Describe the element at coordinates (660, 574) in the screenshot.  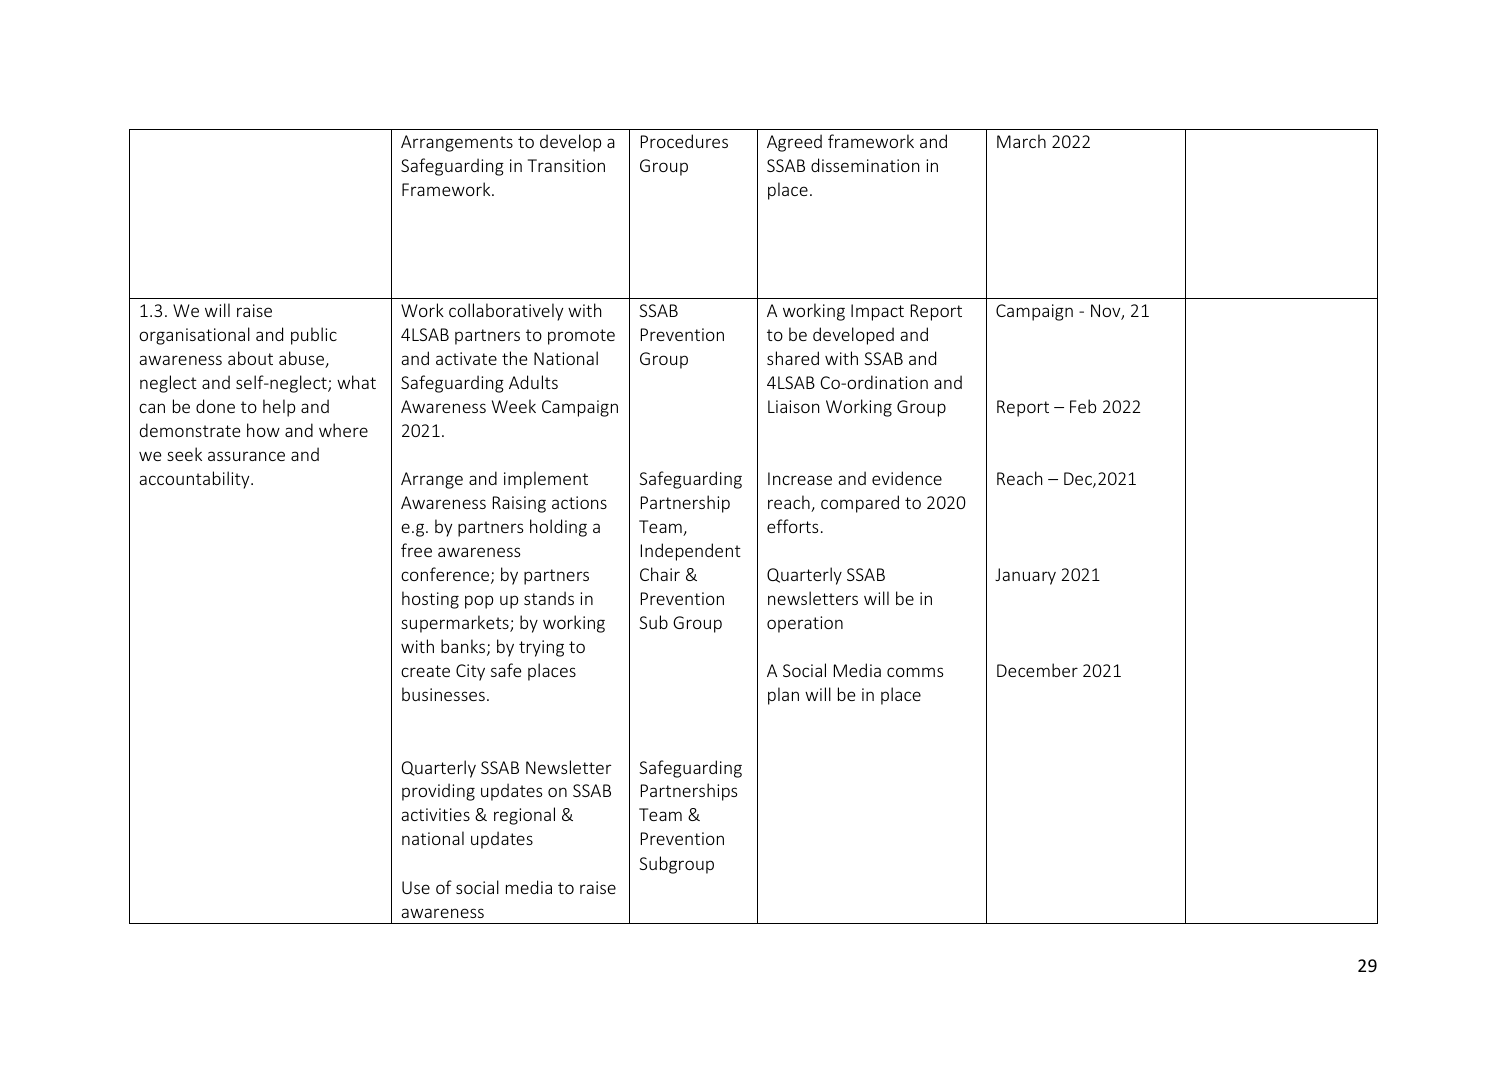
I see `Chair` at that location.
